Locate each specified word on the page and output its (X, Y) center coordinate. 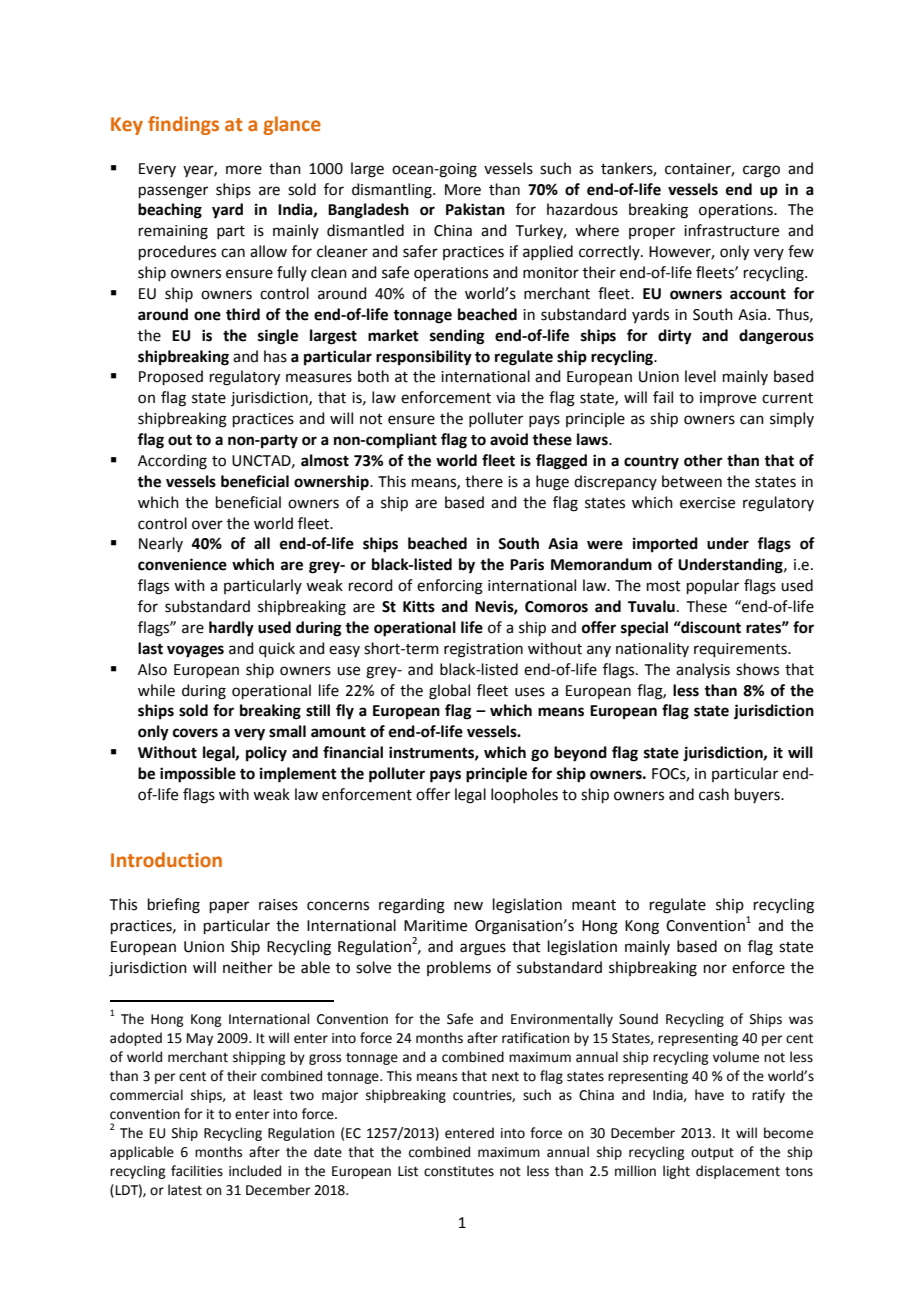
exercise (707, 503)
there (484, 481)
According (172, 462)
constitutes (459, 1171)
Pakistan (475, 209)
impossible (198, 775)
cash (714, 794)
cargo (761, 171)
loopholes (524, 795)
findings (183, 125)
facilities (197, 1171)
